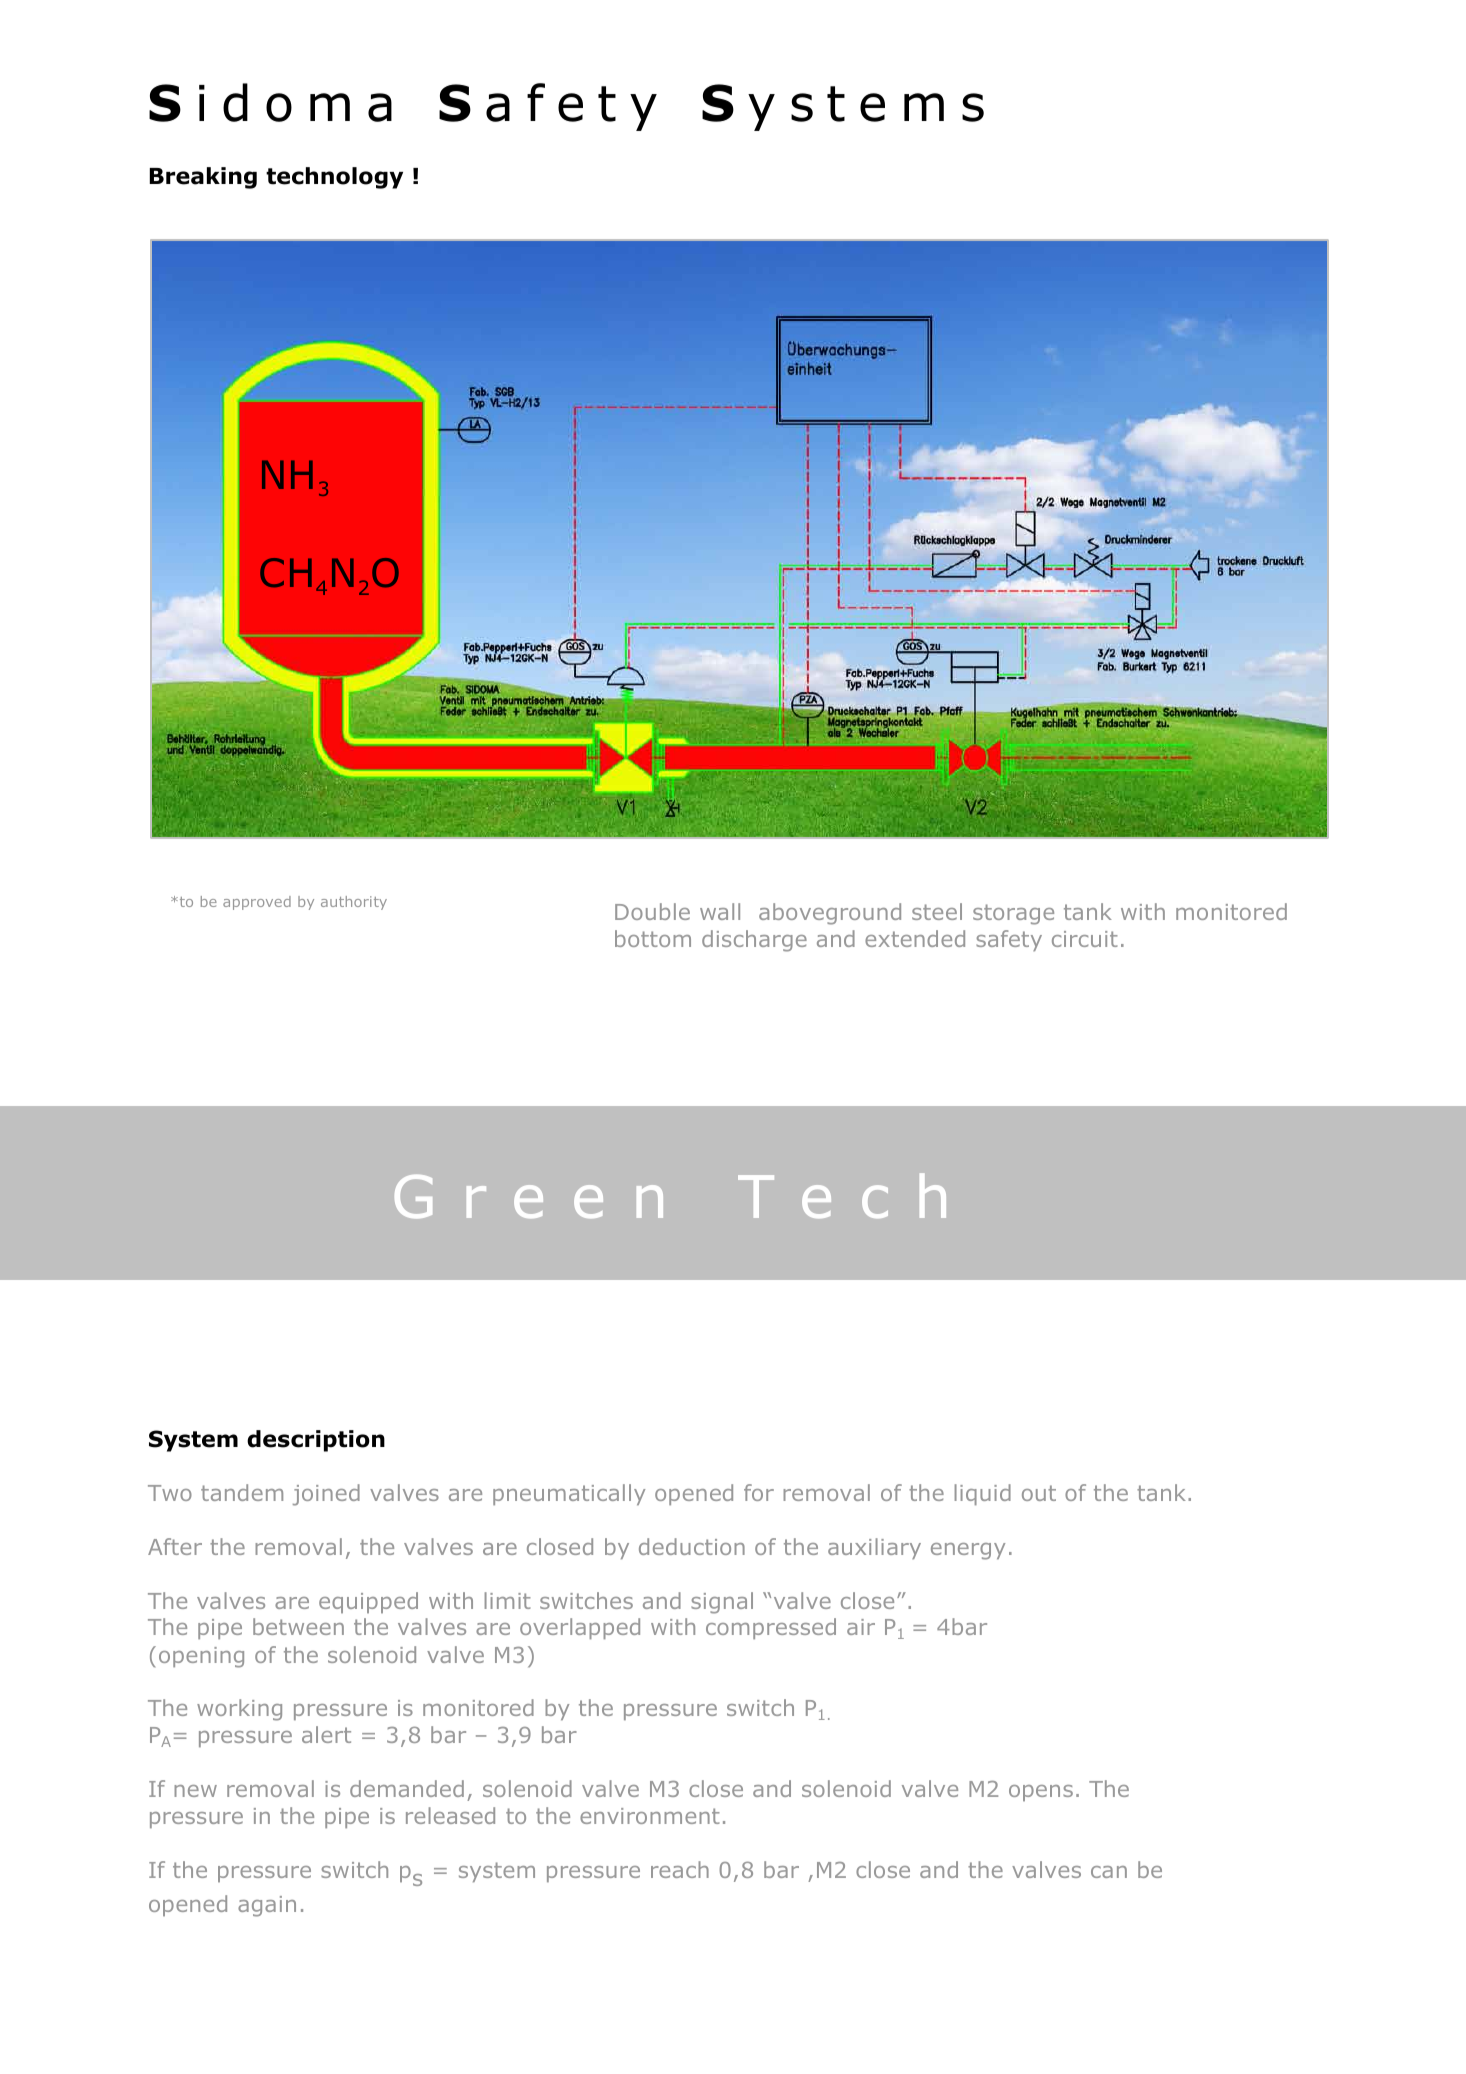 The image size is (1466, 2074). Describe the element at coordinates (692, 1546) in the screenshot. I see `deduction` at that location.
